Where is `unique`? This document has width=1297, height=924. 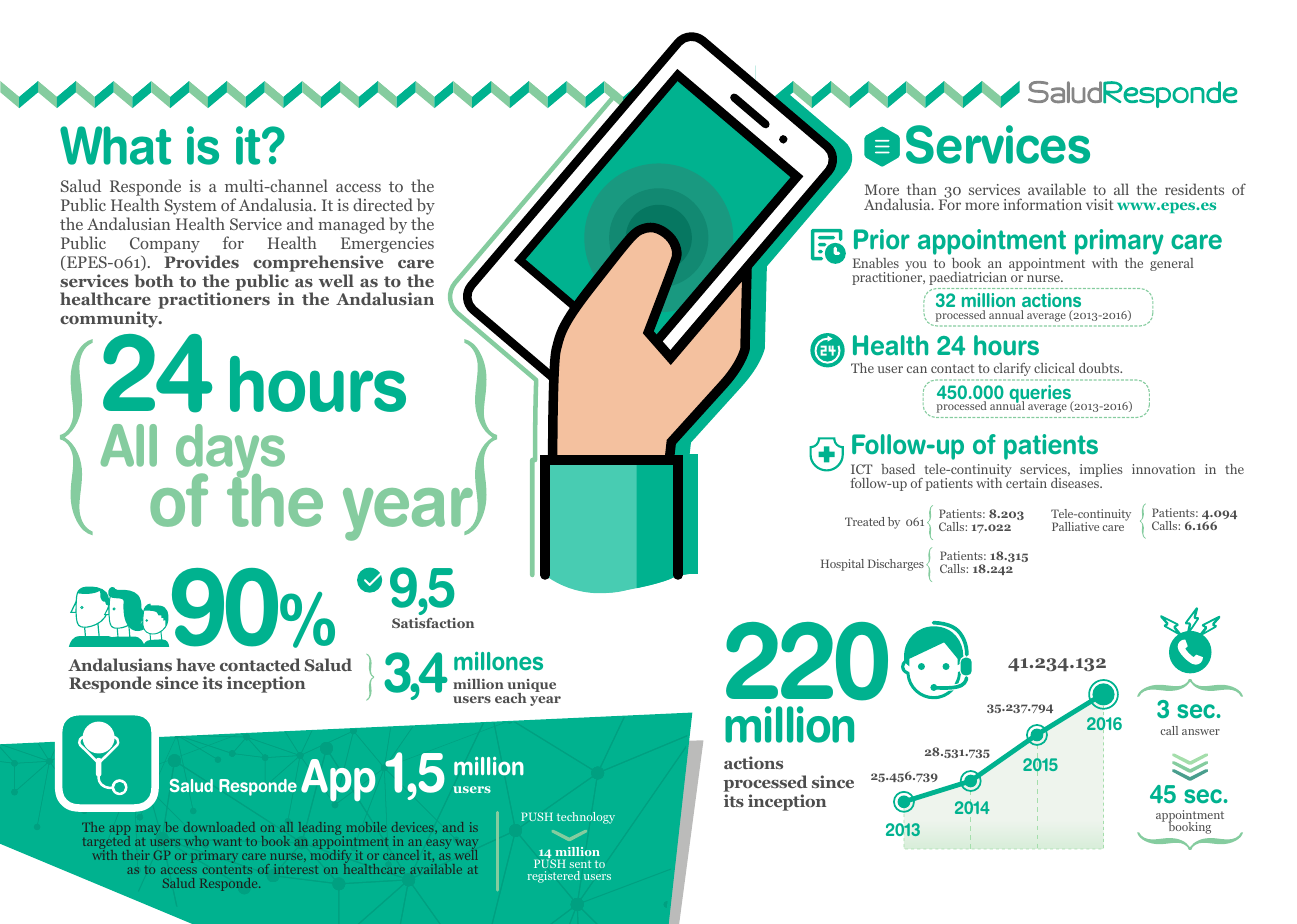 unique is located at coordinates (531, 687).
